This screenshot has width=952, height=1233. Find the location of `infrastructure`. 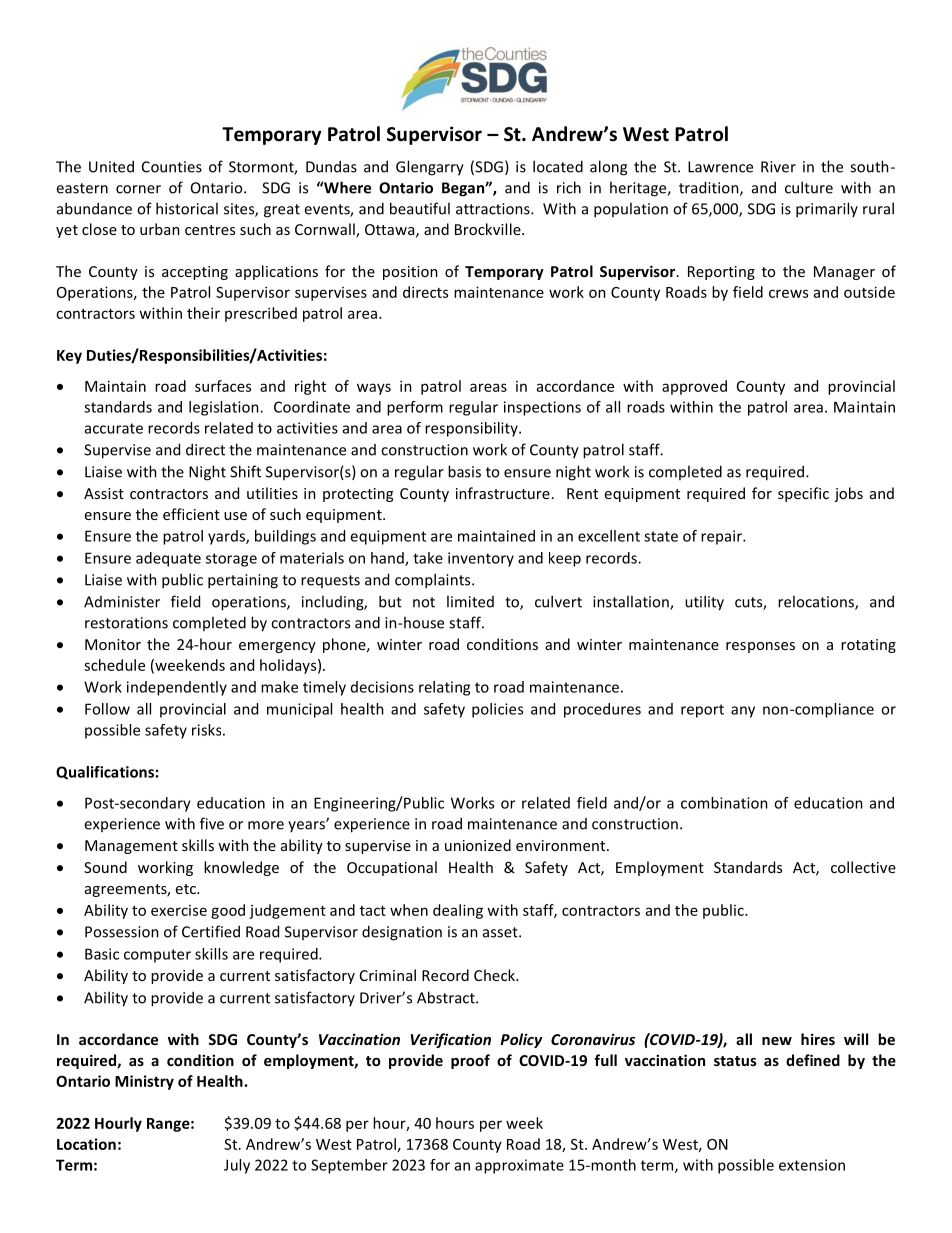

infrastructure is located at coordinates (503, 493).
